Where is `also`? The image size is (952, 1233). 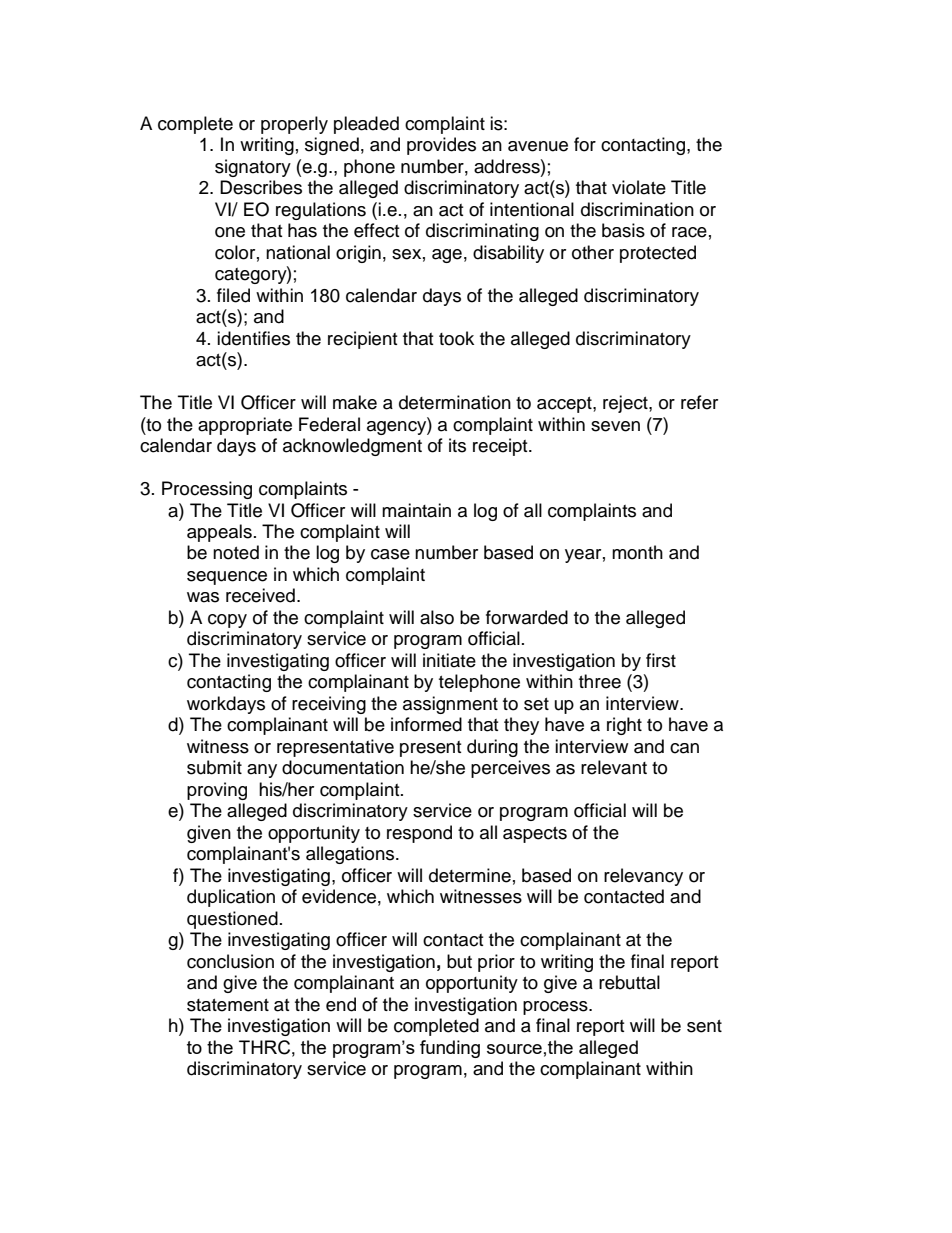 also is located at coordinates (437, 617).
